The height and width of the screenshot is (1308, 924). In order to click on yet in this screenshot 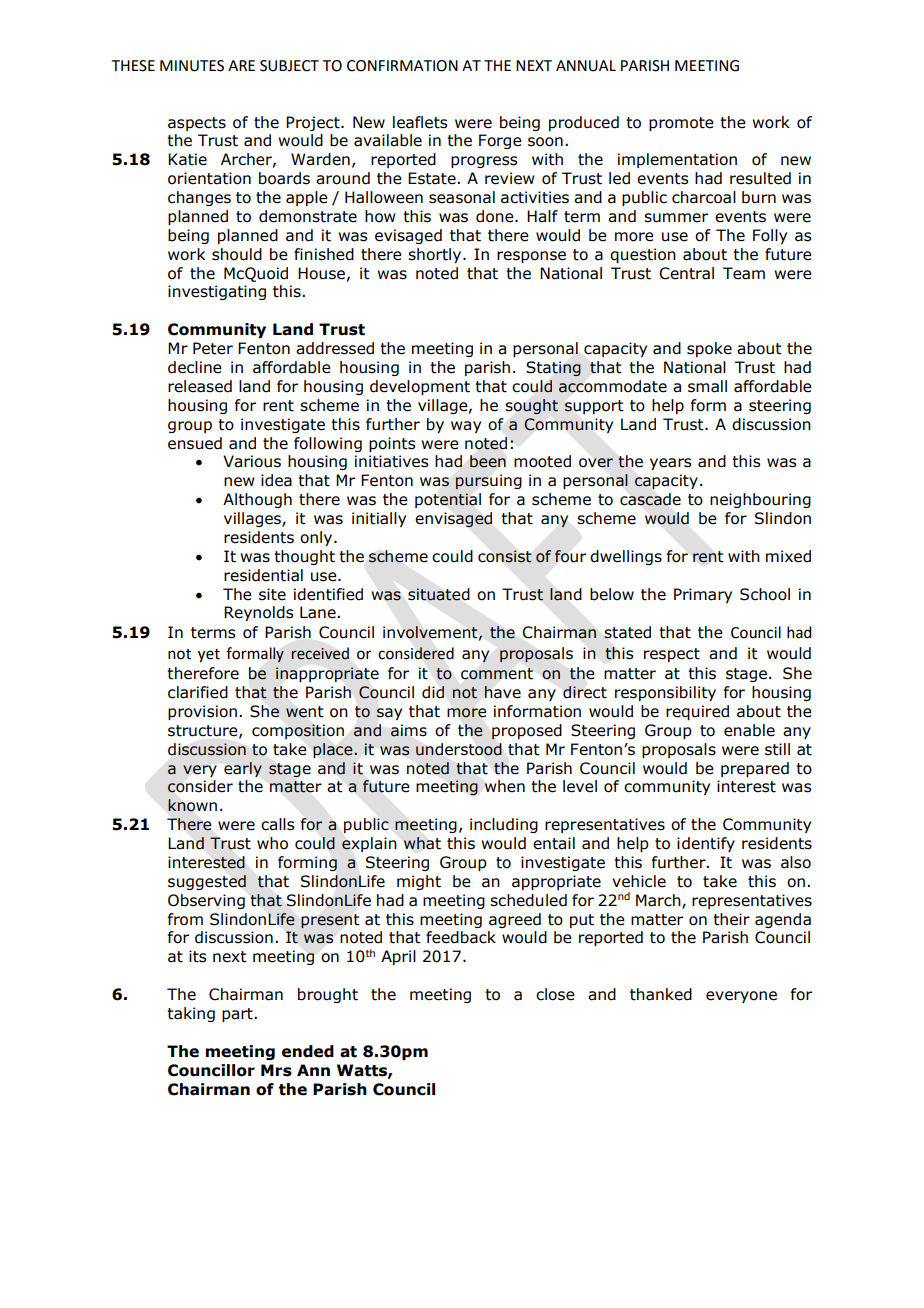, I will do `click(209, 656)`.
